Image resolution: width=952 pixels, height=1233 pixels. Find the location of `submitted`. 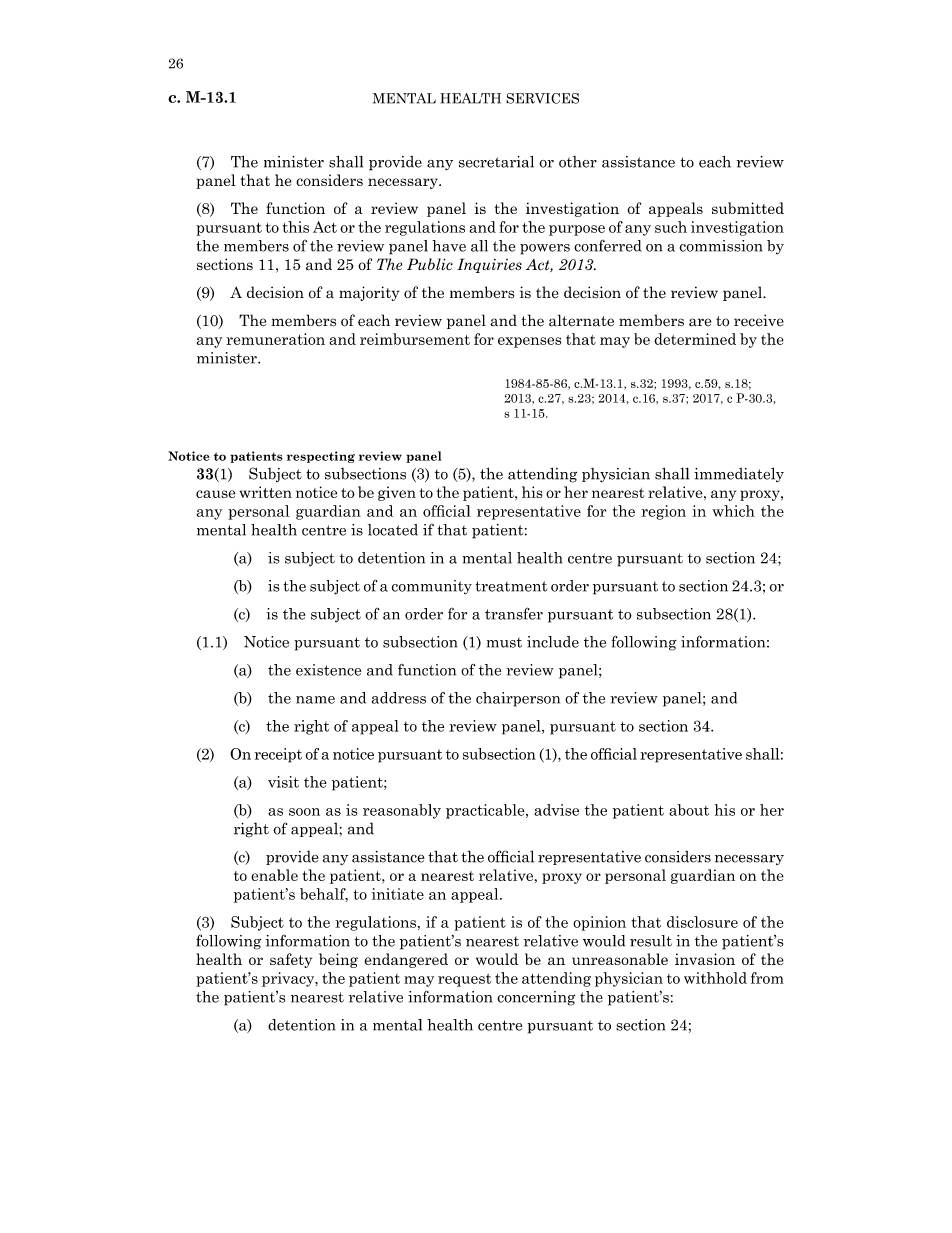

submitted is located at coordinates (748, 208).
